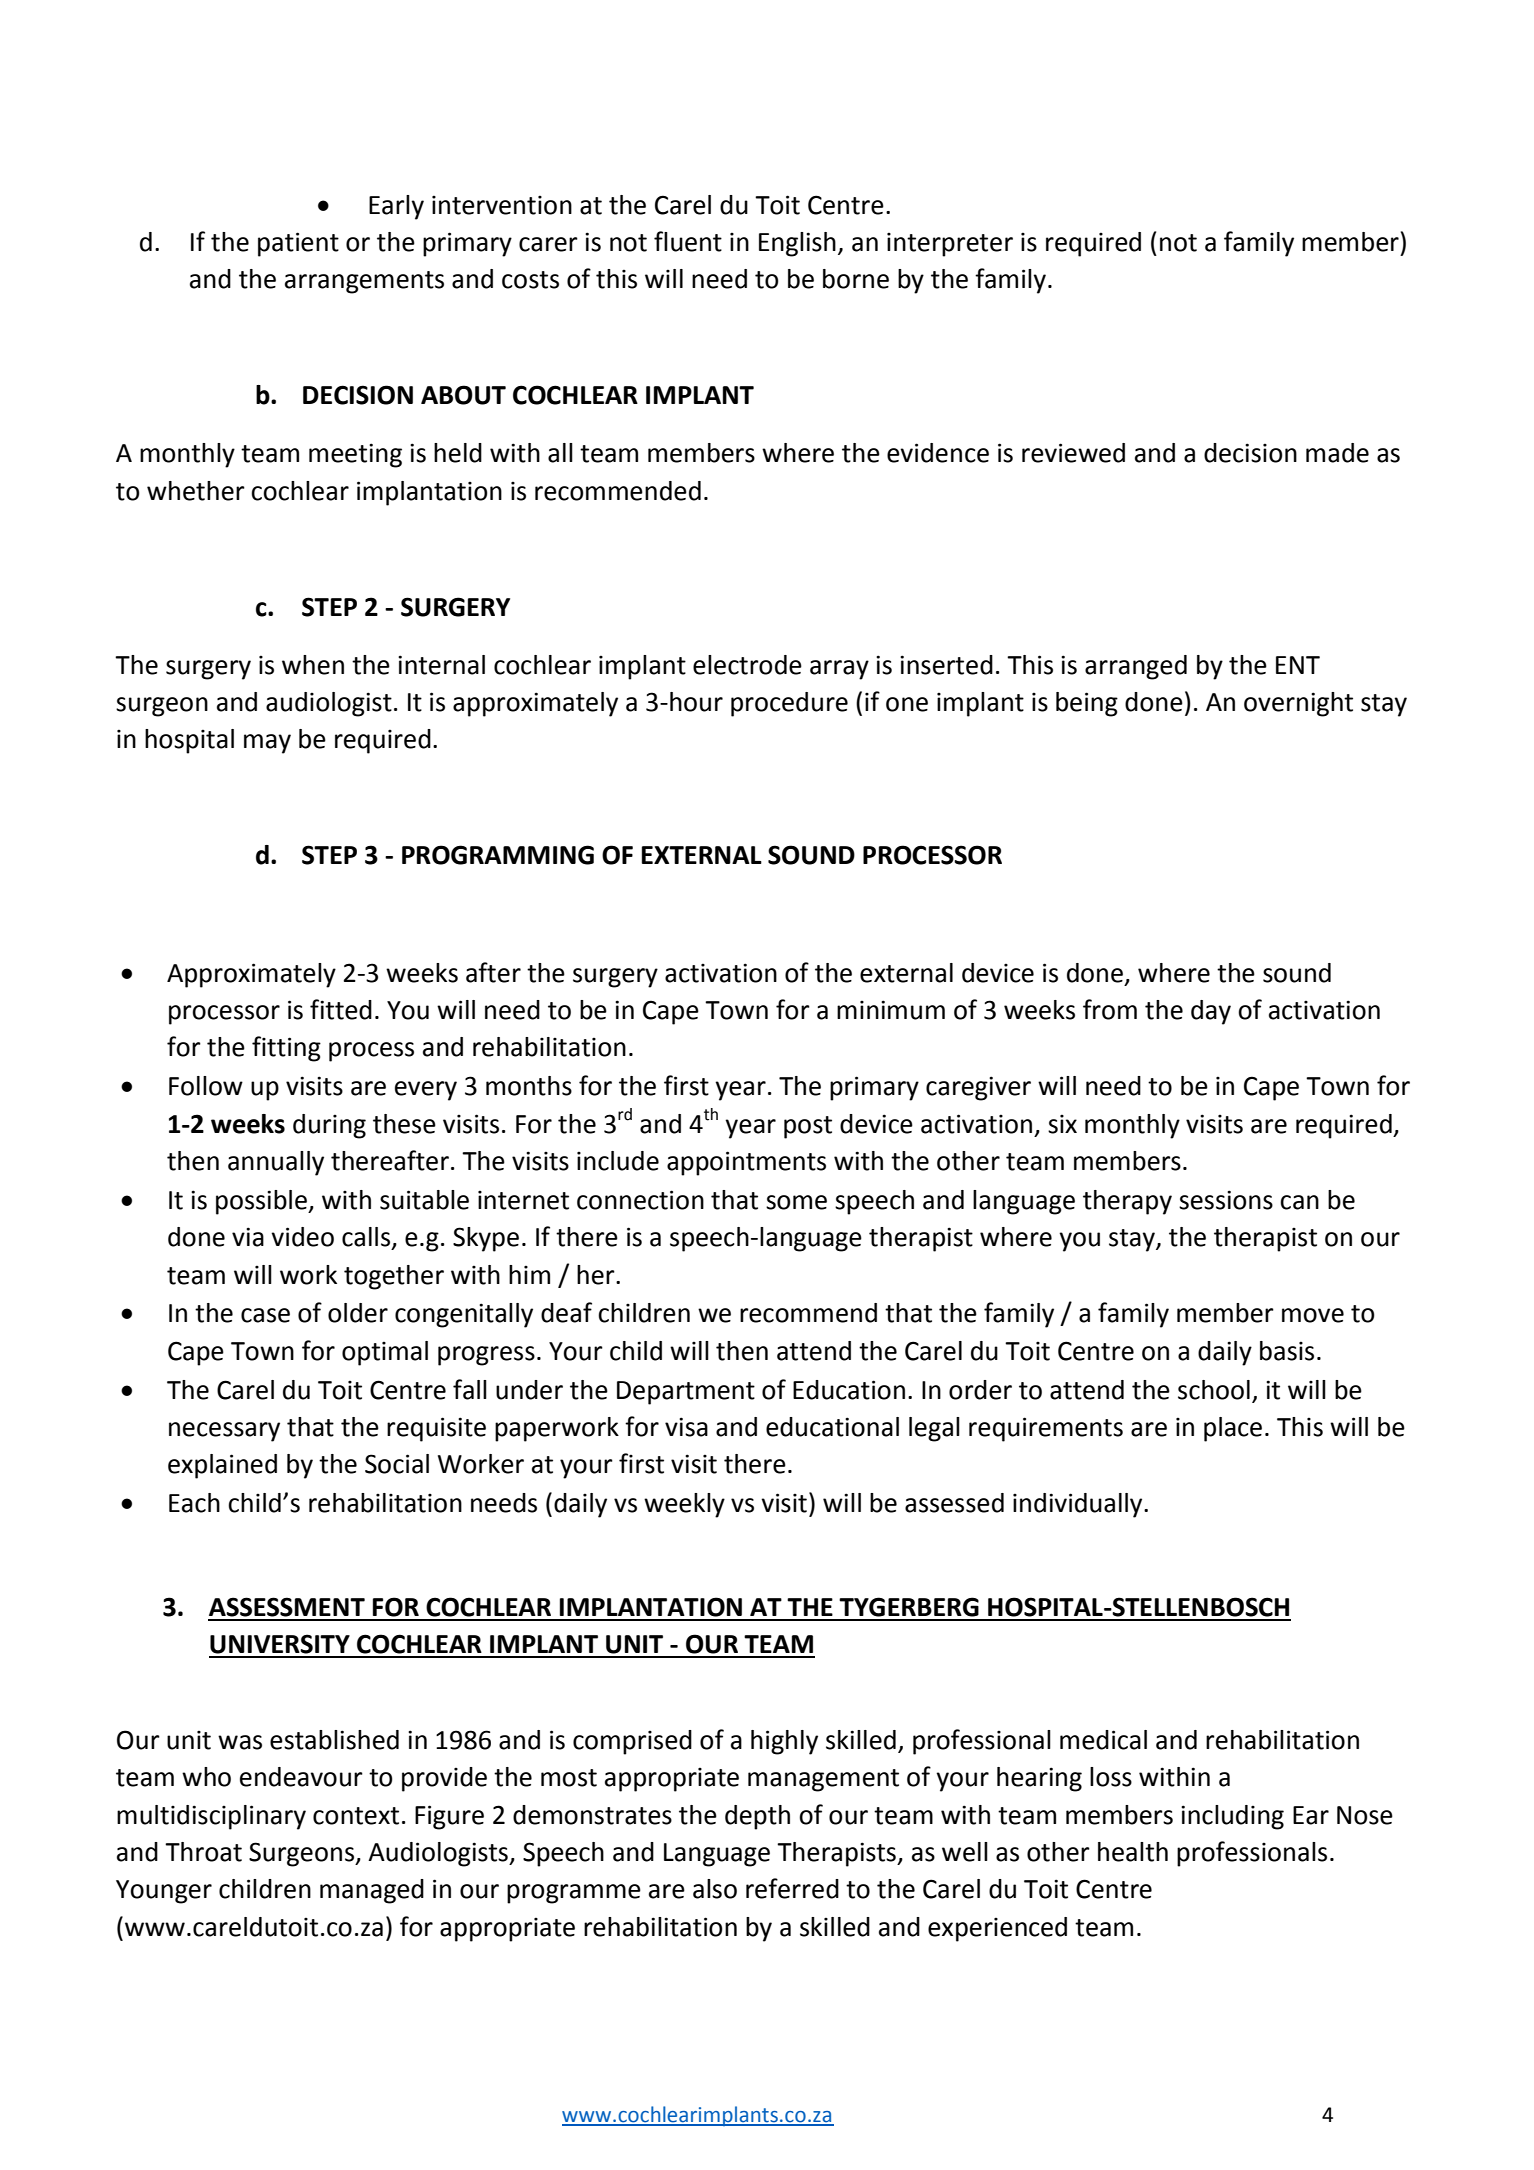 The width and height of the screenshot is (1534, 2170). Describe the element at coordinates (372, 1891) in the screenshot. I see `managed` at that location.
